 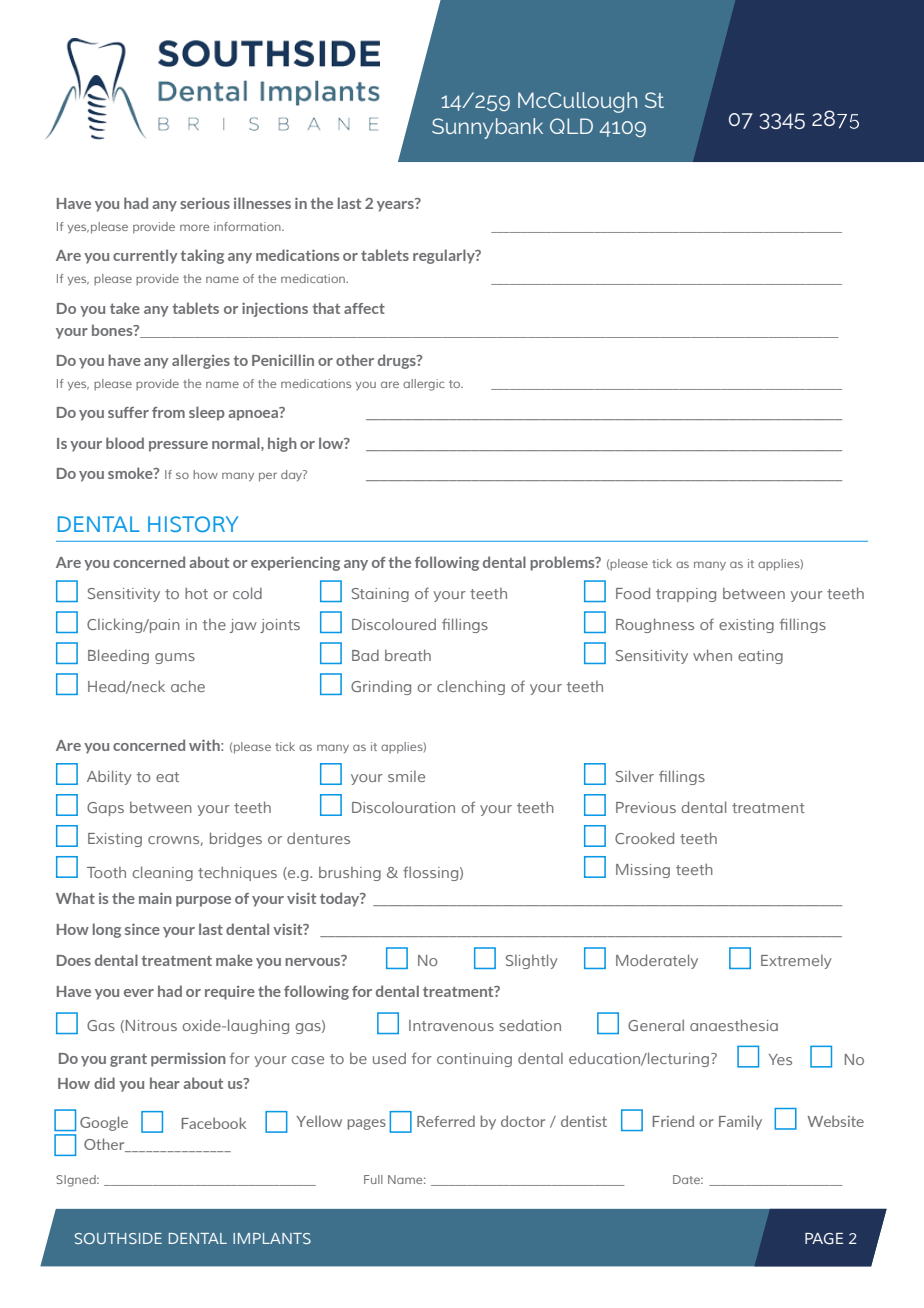 I want to click on SOUTHSIDE, so click(x=118, y=1238).
